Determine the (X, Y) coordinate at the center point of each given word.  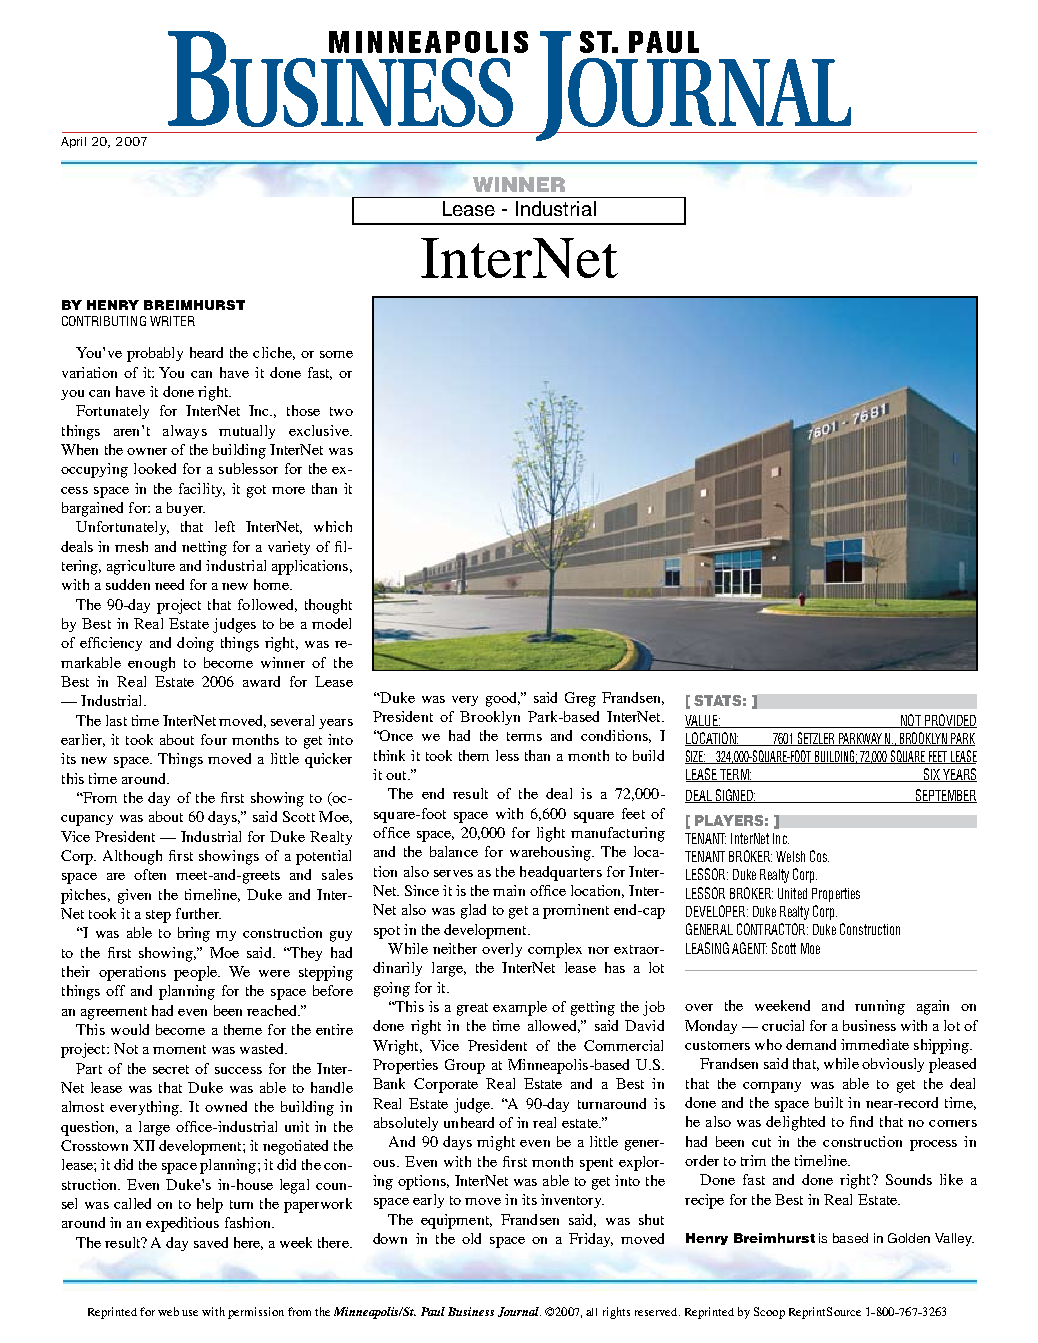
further (198, 913)
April (73, 142)
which (333, 526)
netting (204, 548)
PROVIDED (950, 721)
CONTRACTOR (772, 929)
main (509, 890)
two (341, 411)
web (168, 1311)
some (336, 354)
